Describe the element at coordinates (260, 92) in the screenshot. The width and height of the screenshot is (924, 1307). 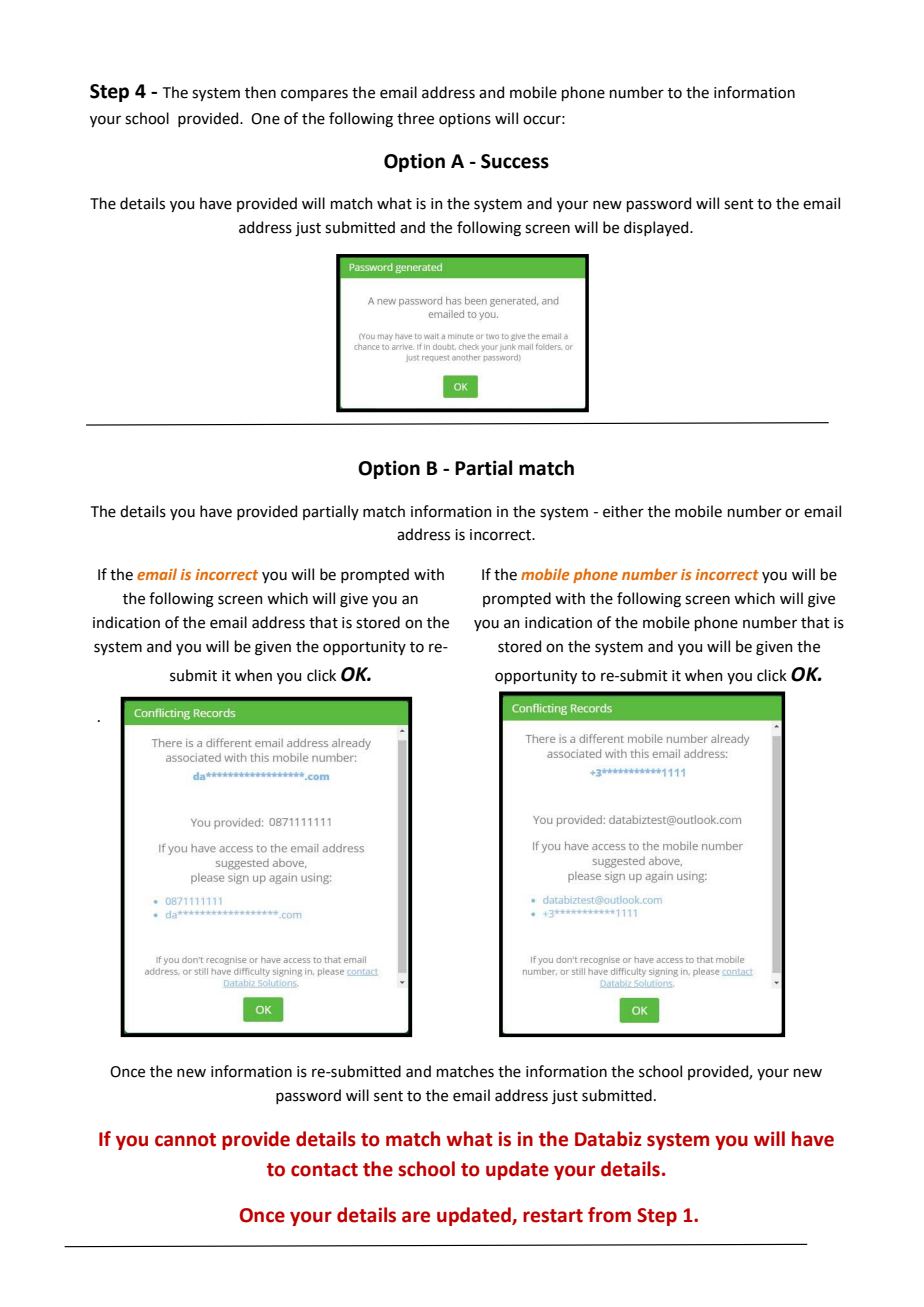
I see `then` at that location.
